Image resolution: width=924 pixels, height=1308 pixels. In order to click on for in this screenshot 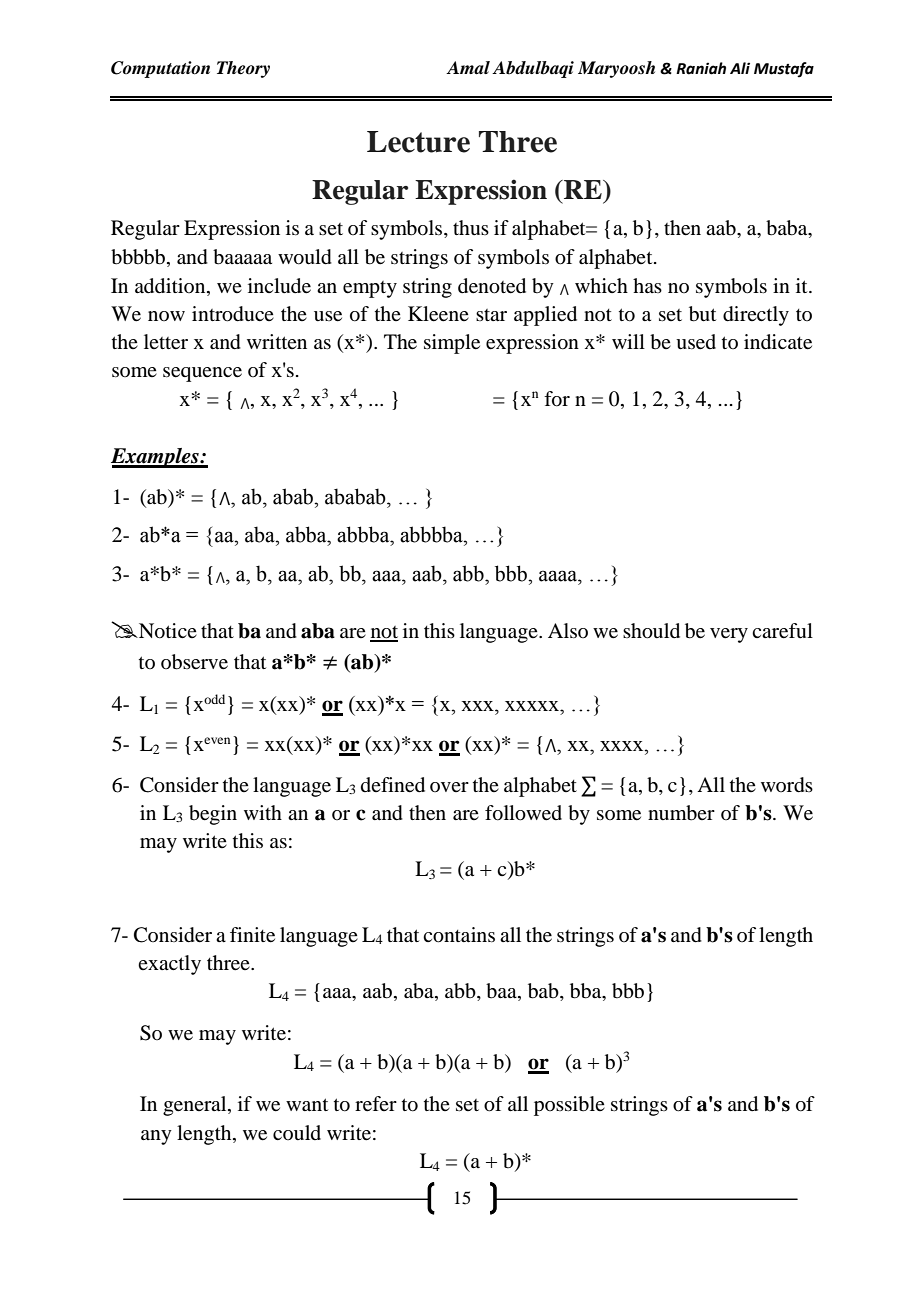, I will do `click(557, 399)`.
